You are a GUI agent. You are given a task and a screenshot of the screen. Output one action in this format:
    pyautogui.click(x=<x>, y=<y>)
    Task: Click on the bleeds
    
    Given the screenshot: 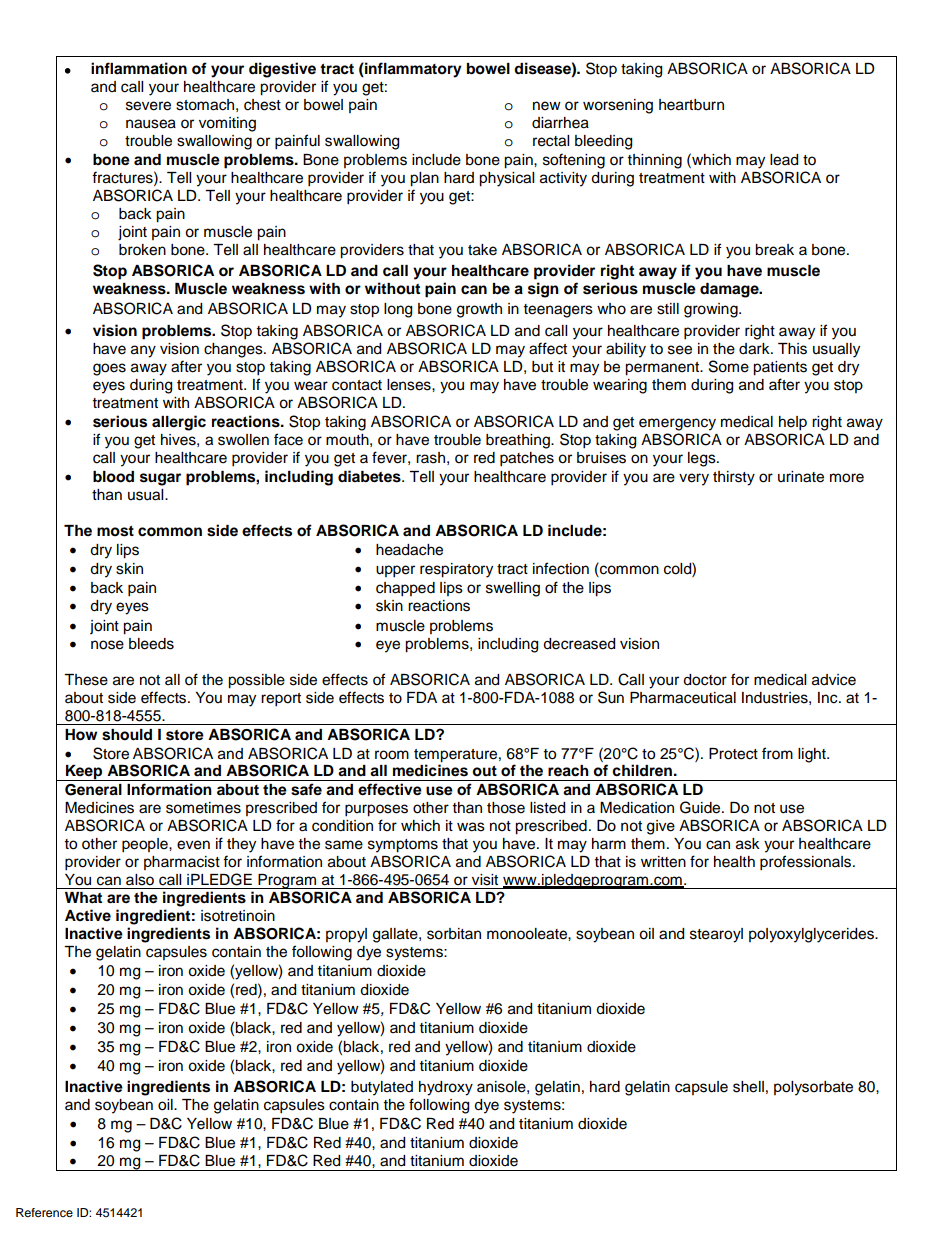 What is the action you would take?
    pyautogui.click(x=151, y=644)
